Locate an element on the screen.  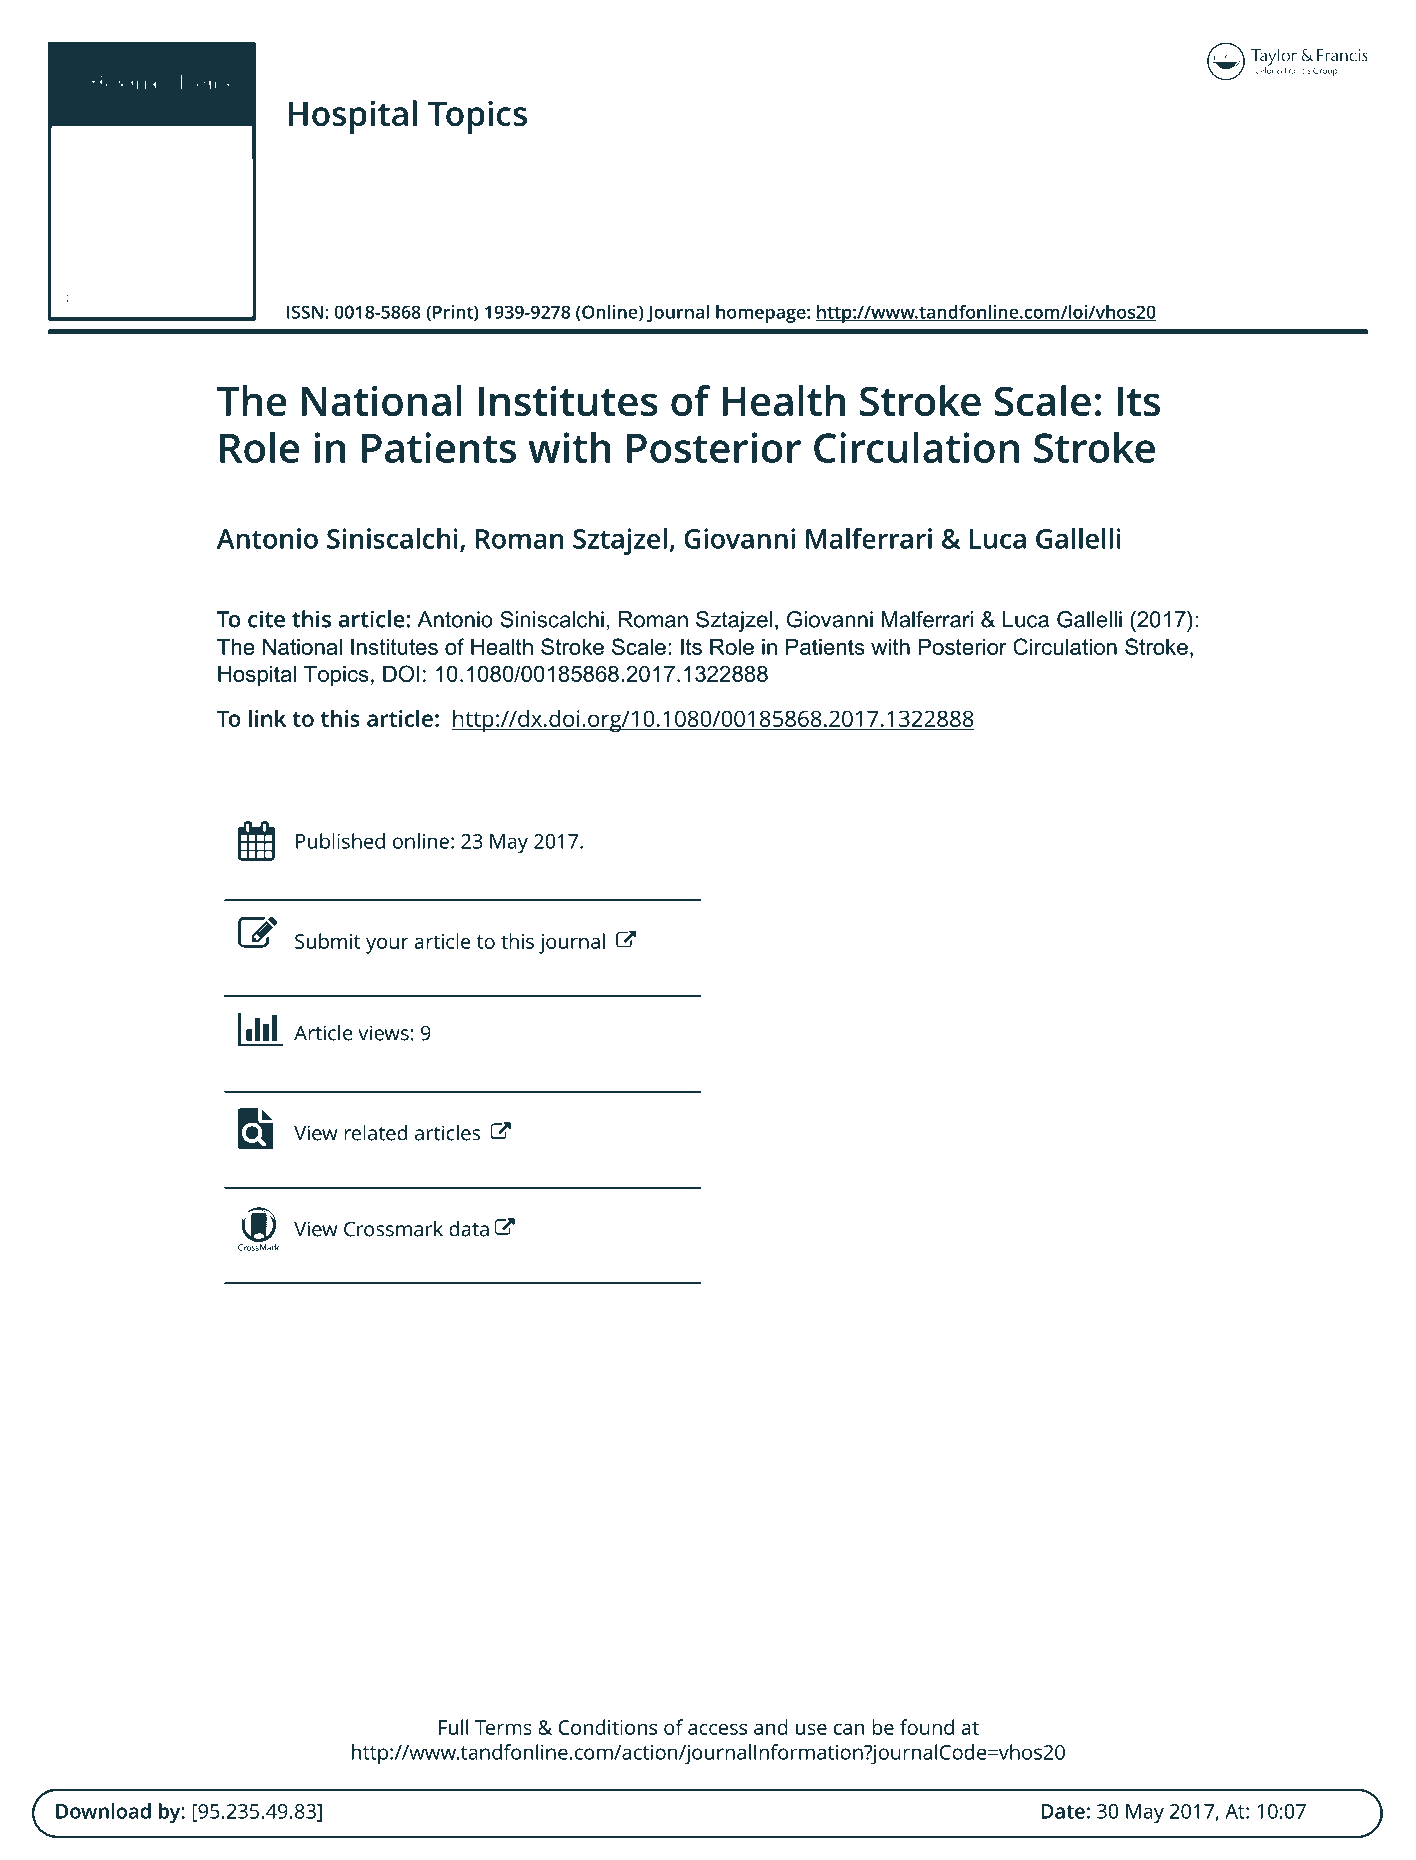
Conditions is located at coordinates (607, 1727).
